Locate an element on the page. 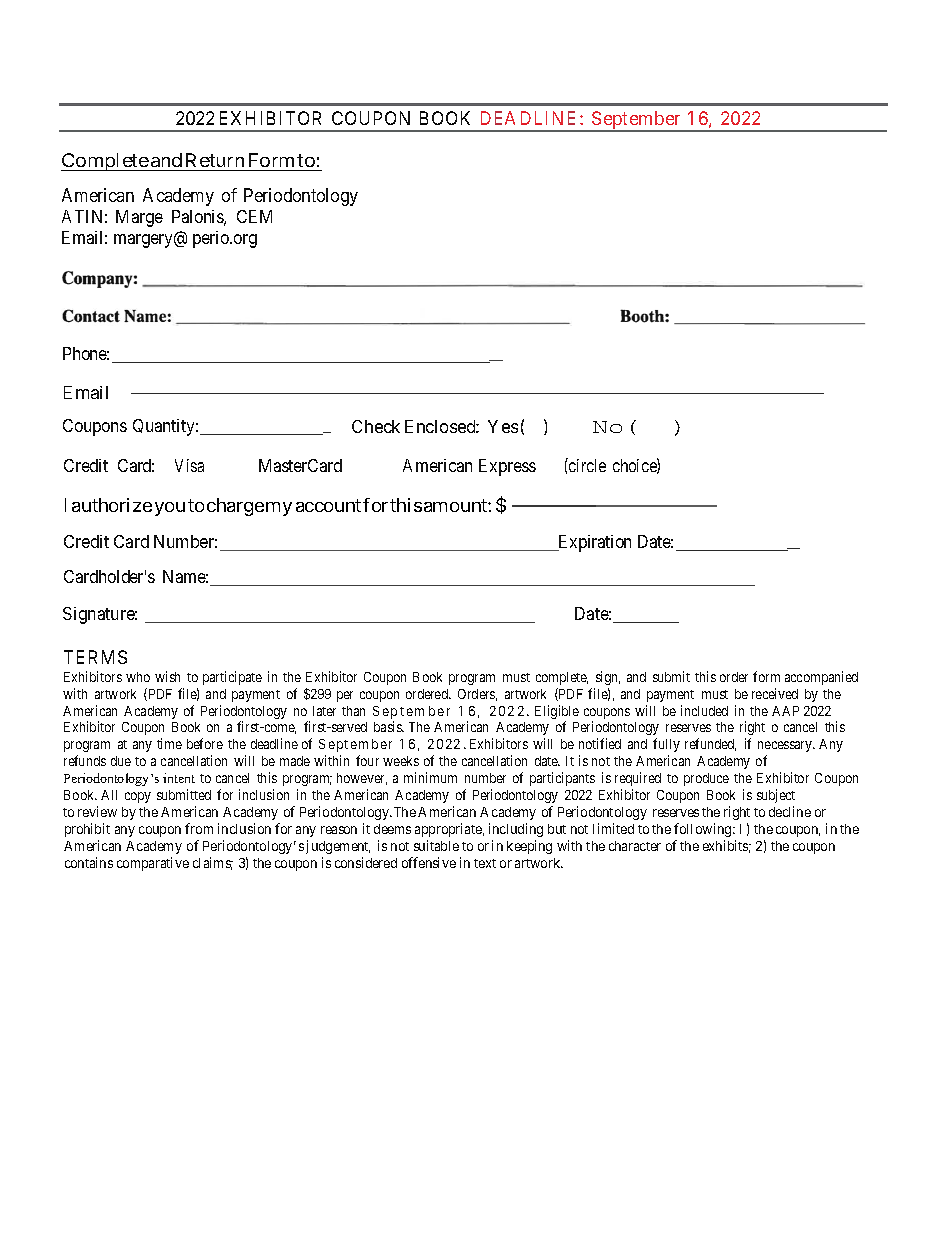 Image resolution: width=952 pixels, height=1233 pixels. TERMS is located at coordinates (95, 657).
